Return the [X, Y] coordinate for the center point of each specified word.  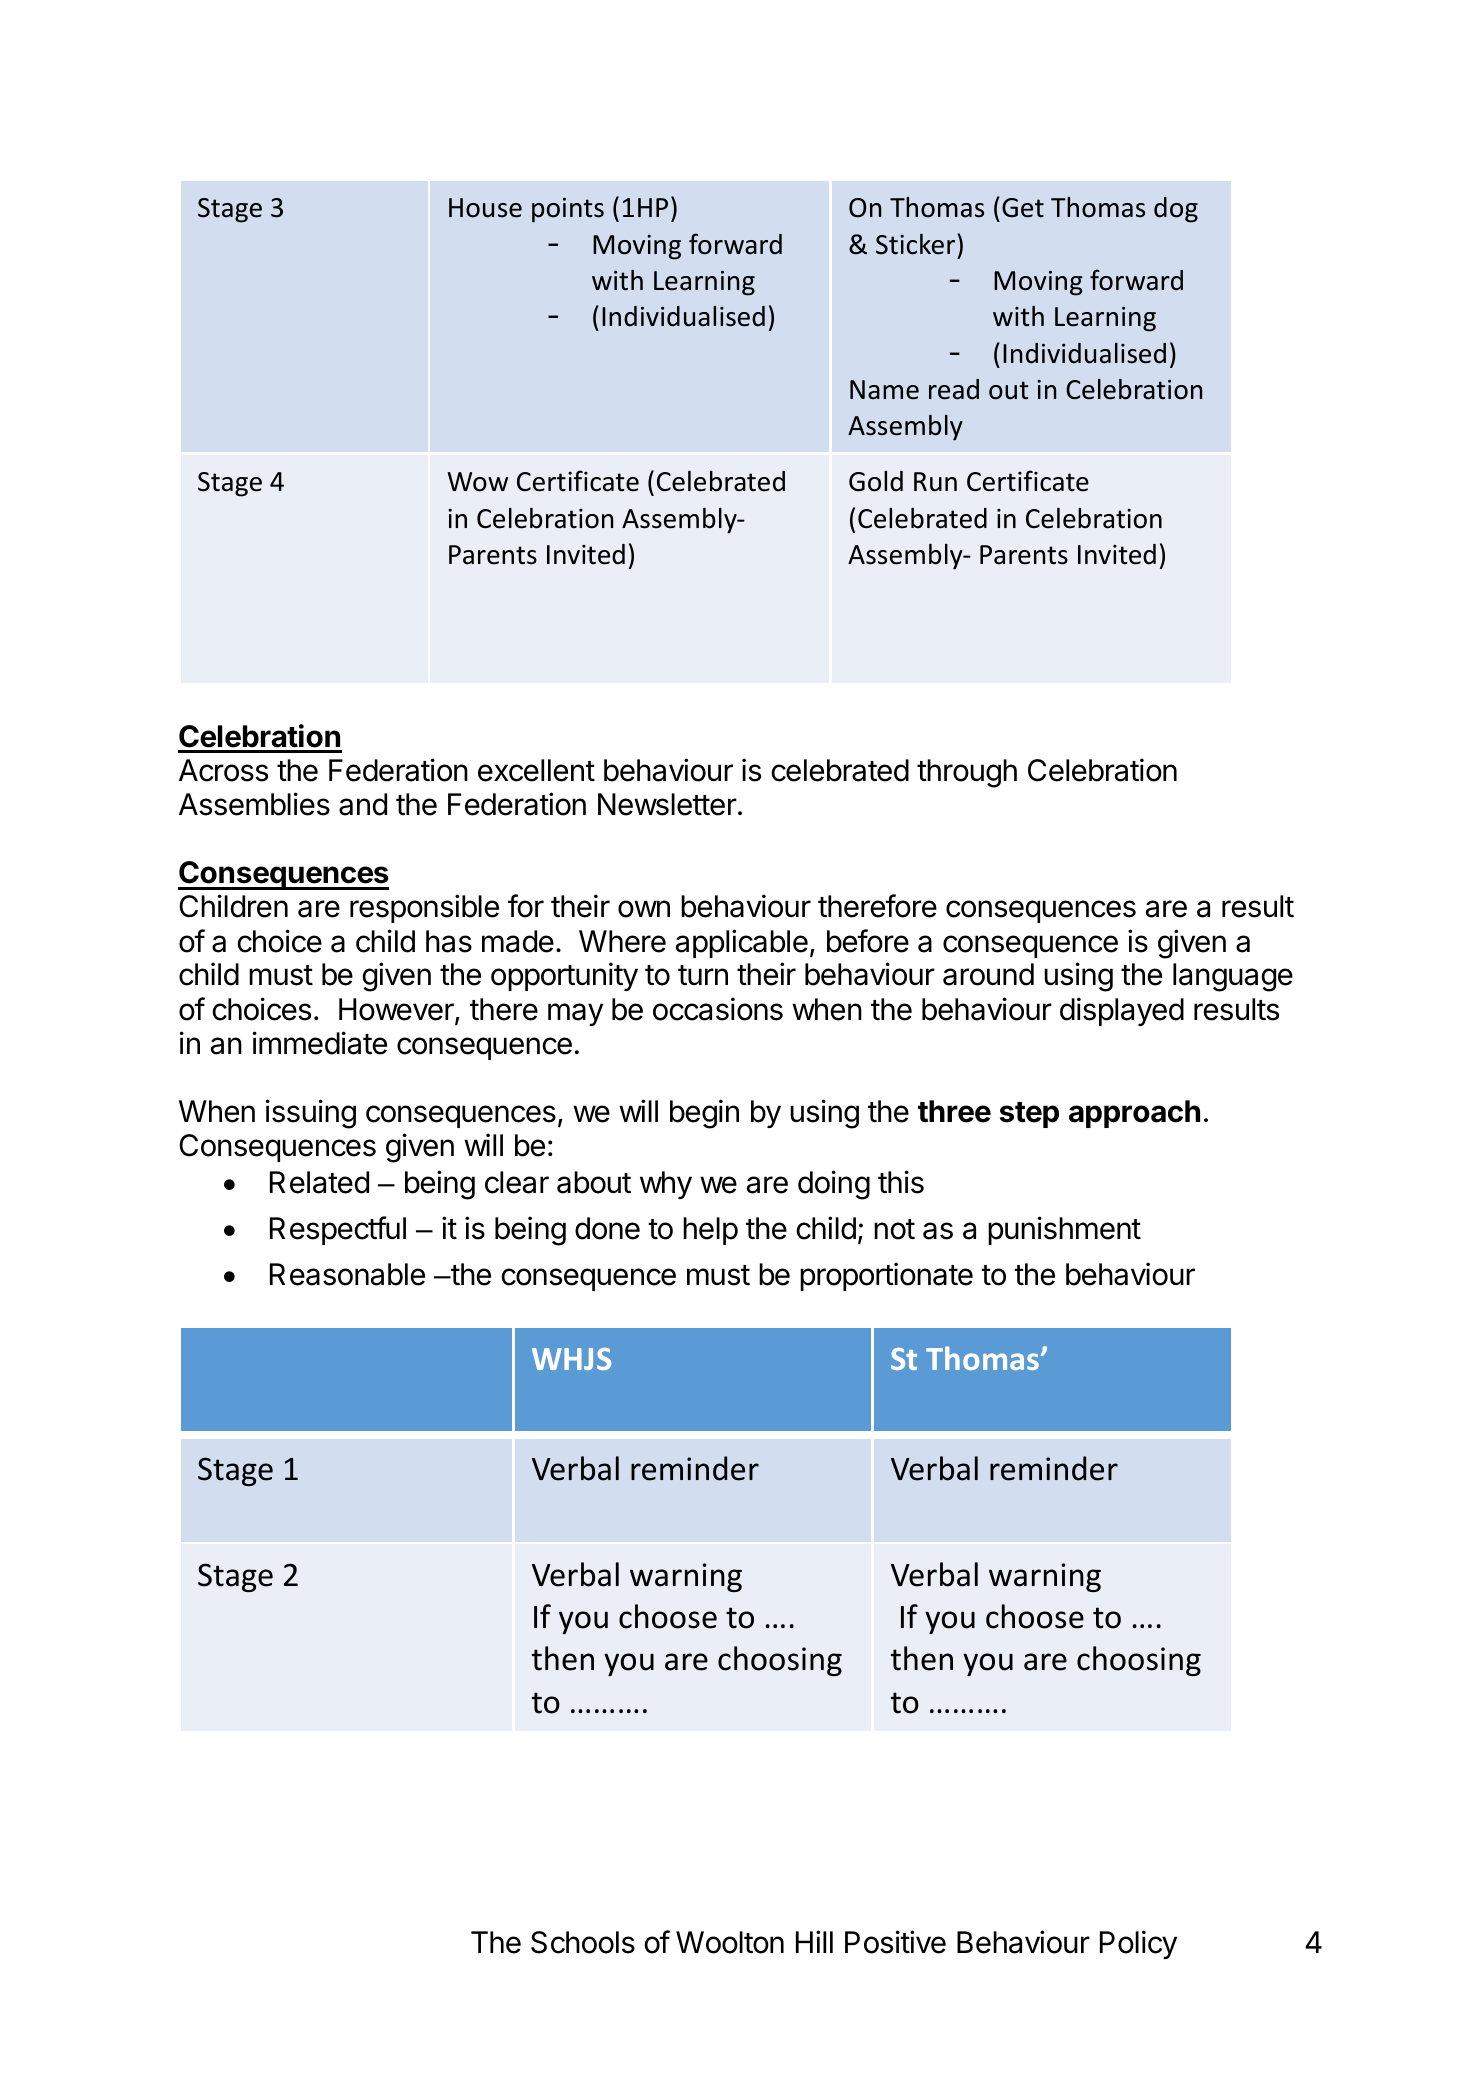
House [485, 208]
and [363, 804]
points [568, 210]
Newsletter [667, 804]
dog [1176, 210]
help [710, 1231]
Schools [583, 1942]
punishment [1064, 1230]
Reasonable [347, 1274]
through [967, 773]
